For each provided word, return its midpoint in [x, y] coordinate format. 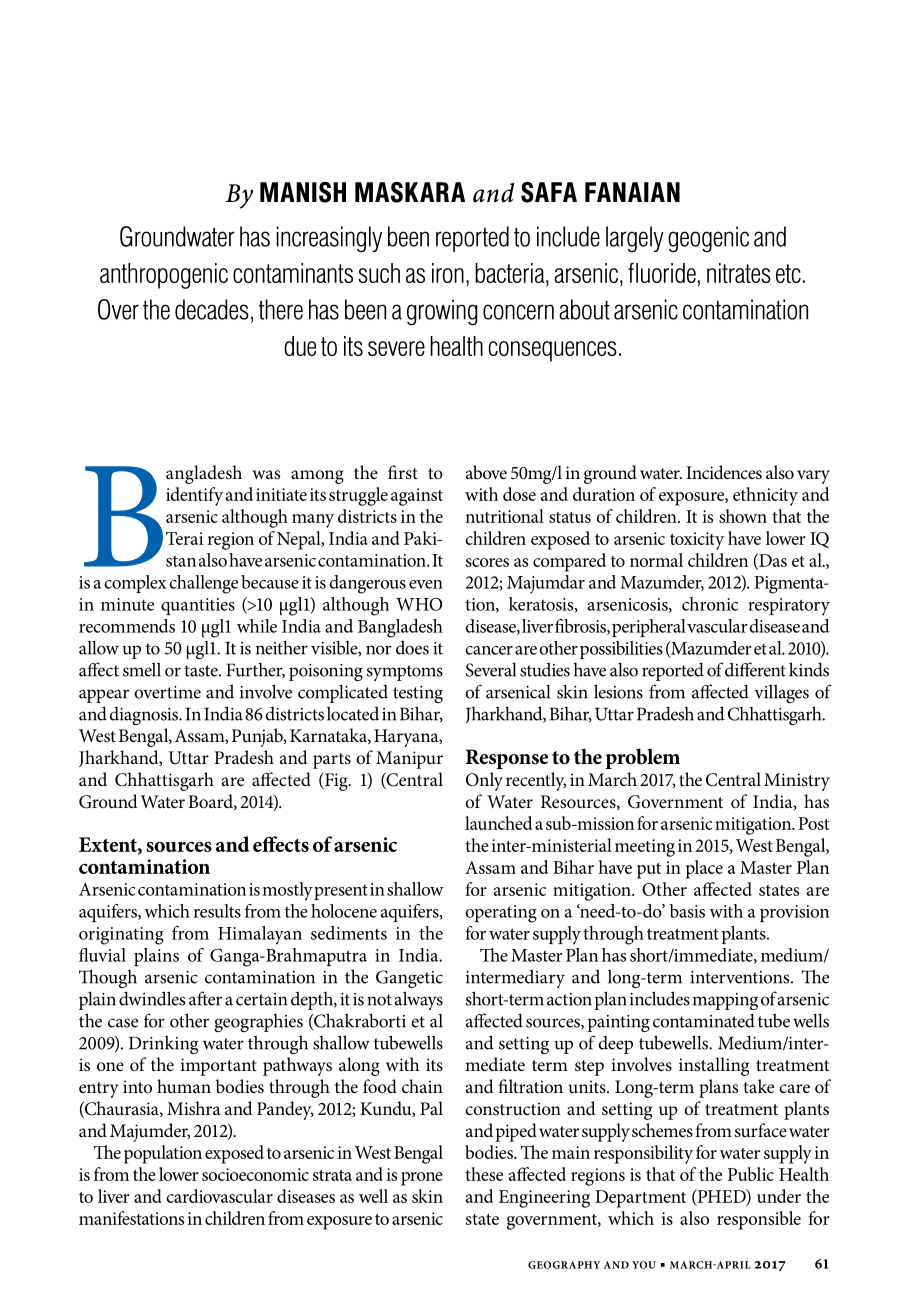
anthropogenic [164, 276]
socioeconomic [255, 1174]
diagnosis [144, 716]
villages [781, 693]
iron [448, 273]
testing [418, 694]
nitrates [739, 273]
